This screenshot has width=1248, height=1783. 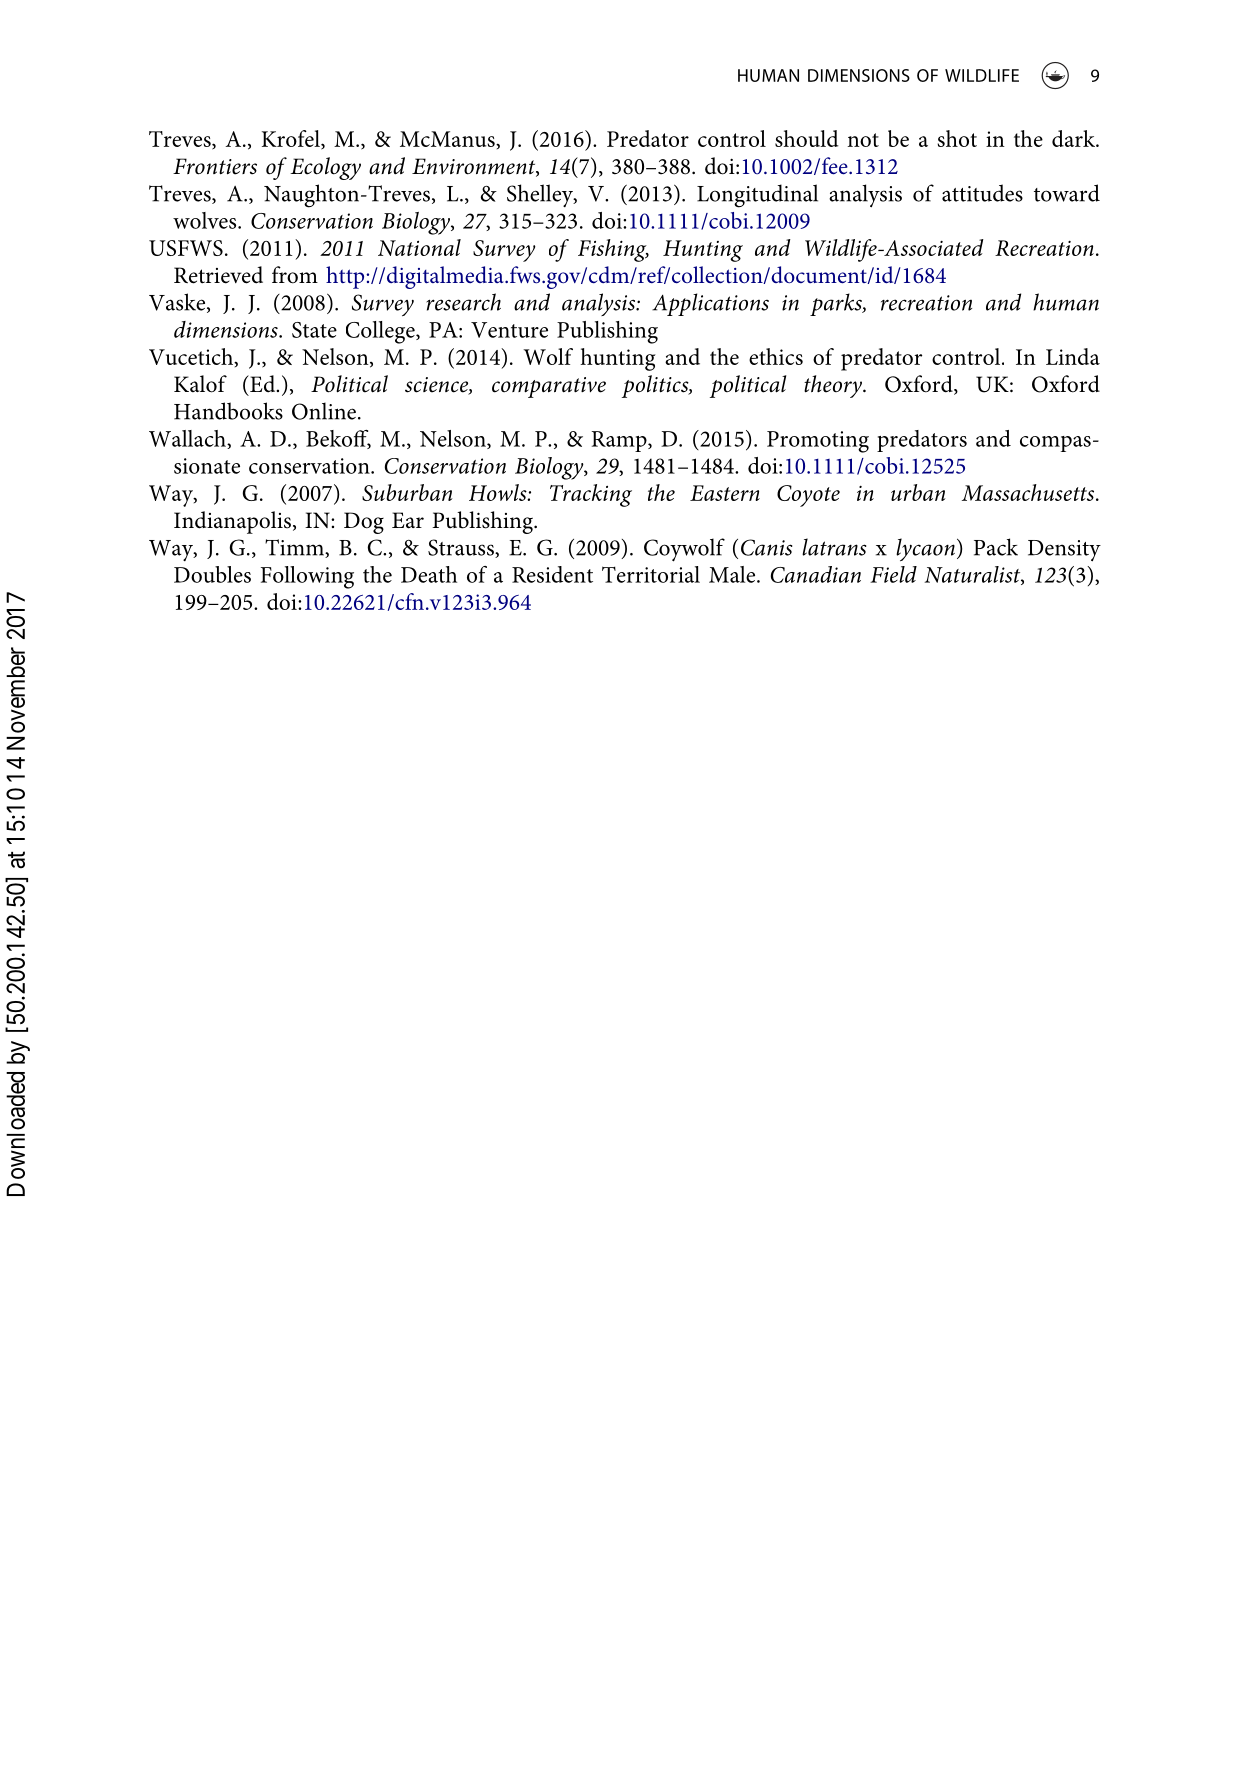 What do you see at coordinates (818, 442) in the screenshot?
I see `Promoting` at bounding box center [818, 442].
